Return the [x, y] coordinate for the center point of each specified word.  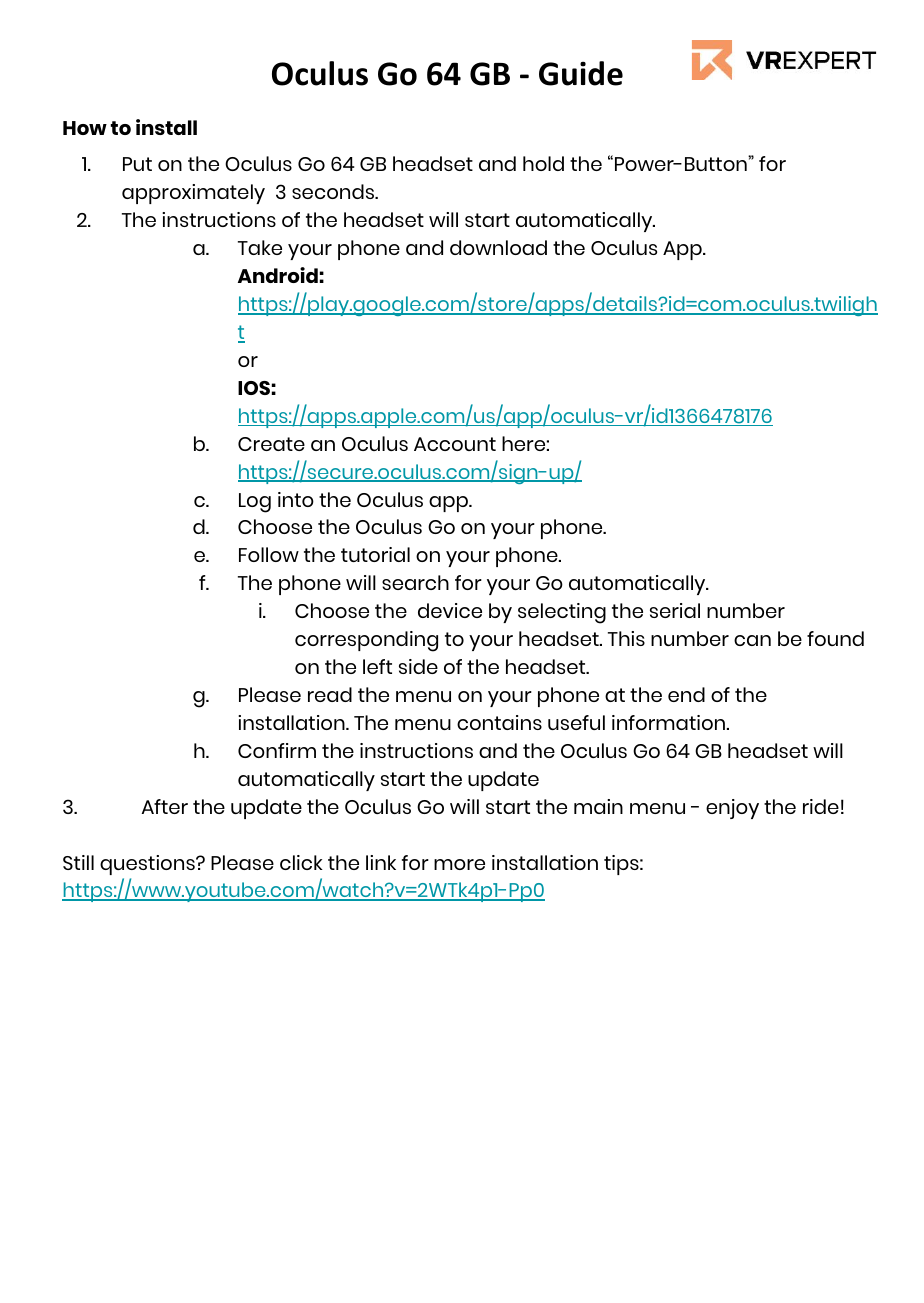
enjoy [732, 809]
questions [148, 865]
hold [543, 163]
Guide [581, 73]
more [459, 864]
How [85, 128]
